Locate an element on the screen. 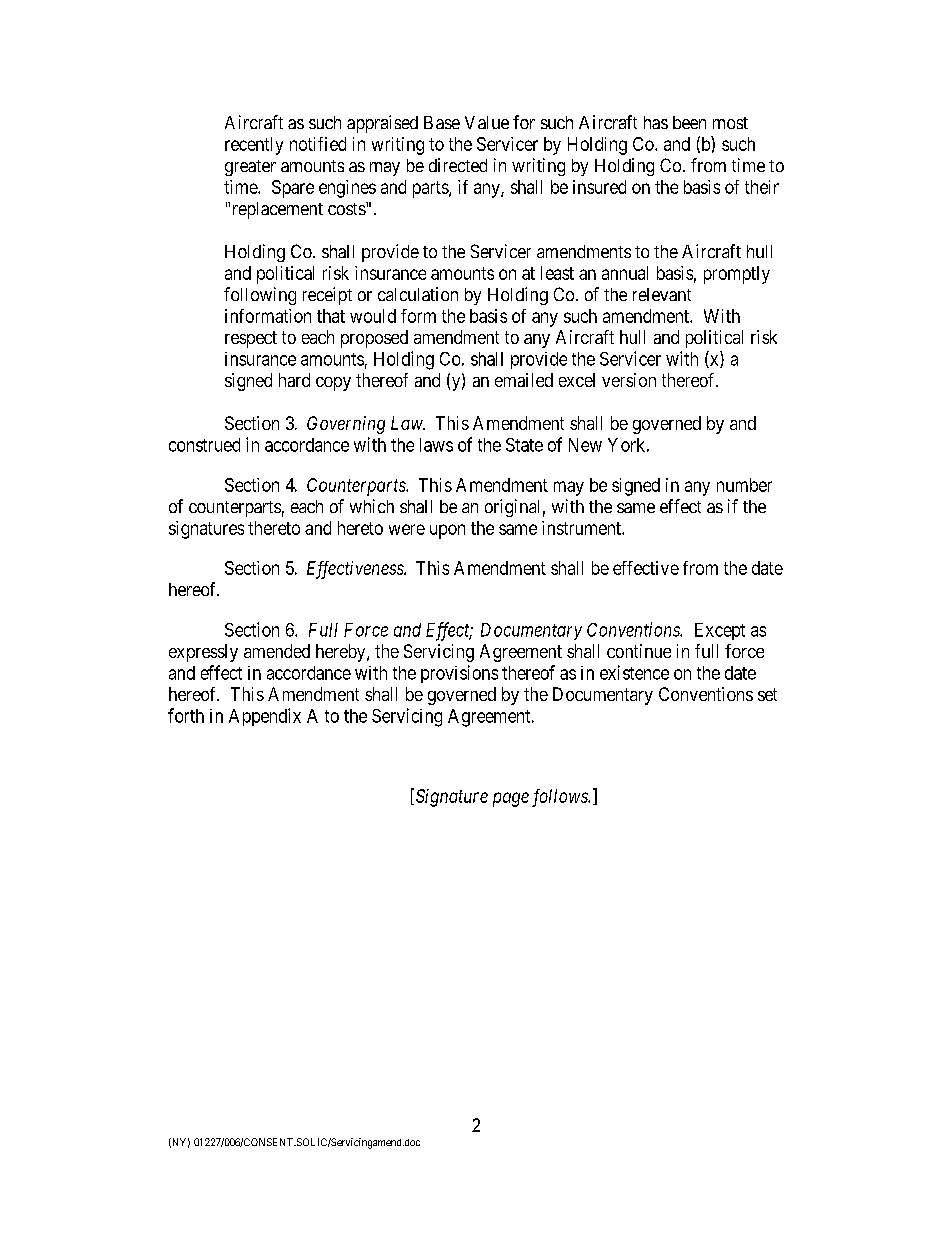 Image resolution: width=952 pixels, height=1233 pixels. laws is located at coordinates (436, 445).
